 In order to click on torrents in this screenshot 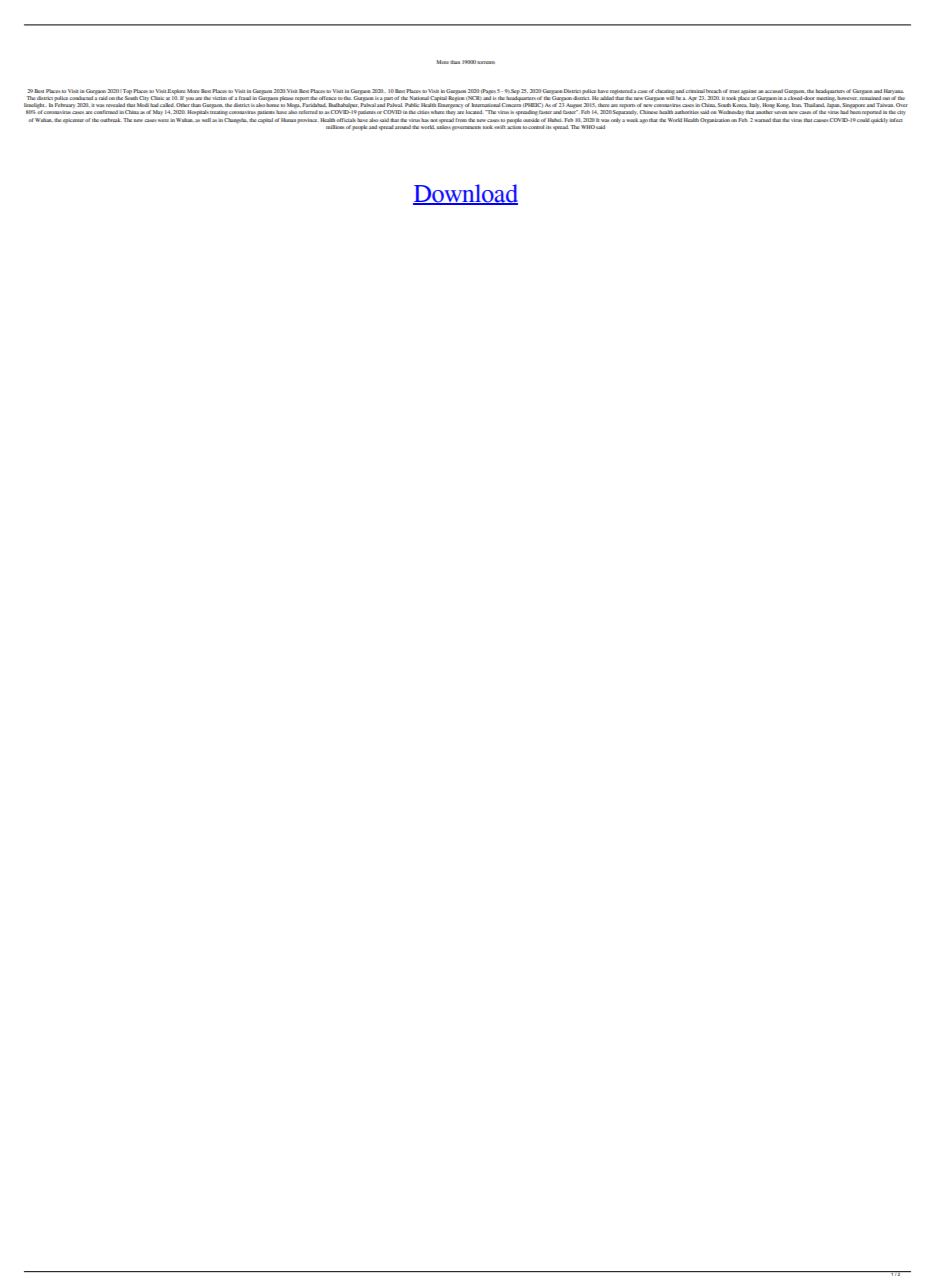, I will do `click(486, 62)`.
